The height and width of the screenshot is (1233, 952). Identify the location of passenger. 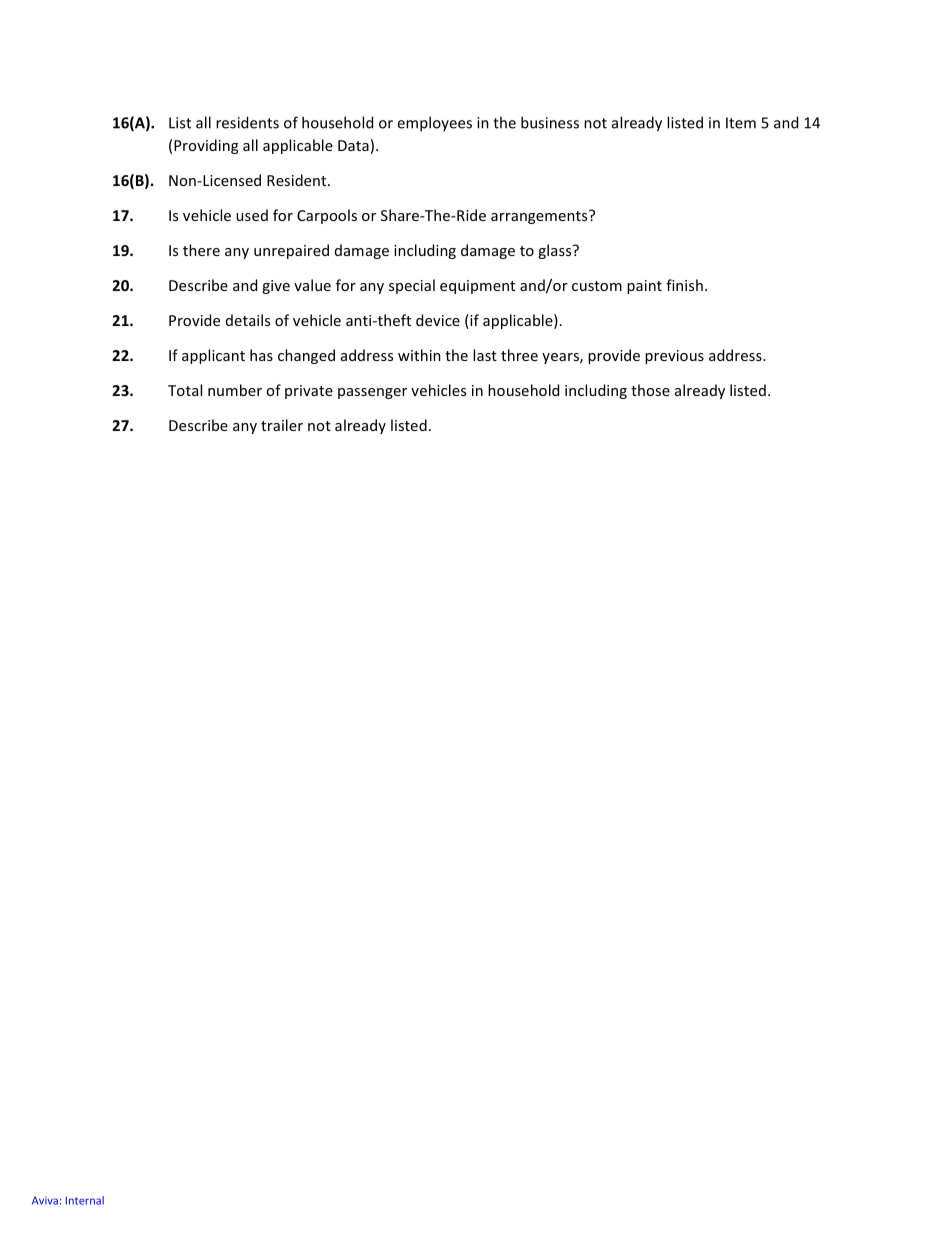
(372, 393).
